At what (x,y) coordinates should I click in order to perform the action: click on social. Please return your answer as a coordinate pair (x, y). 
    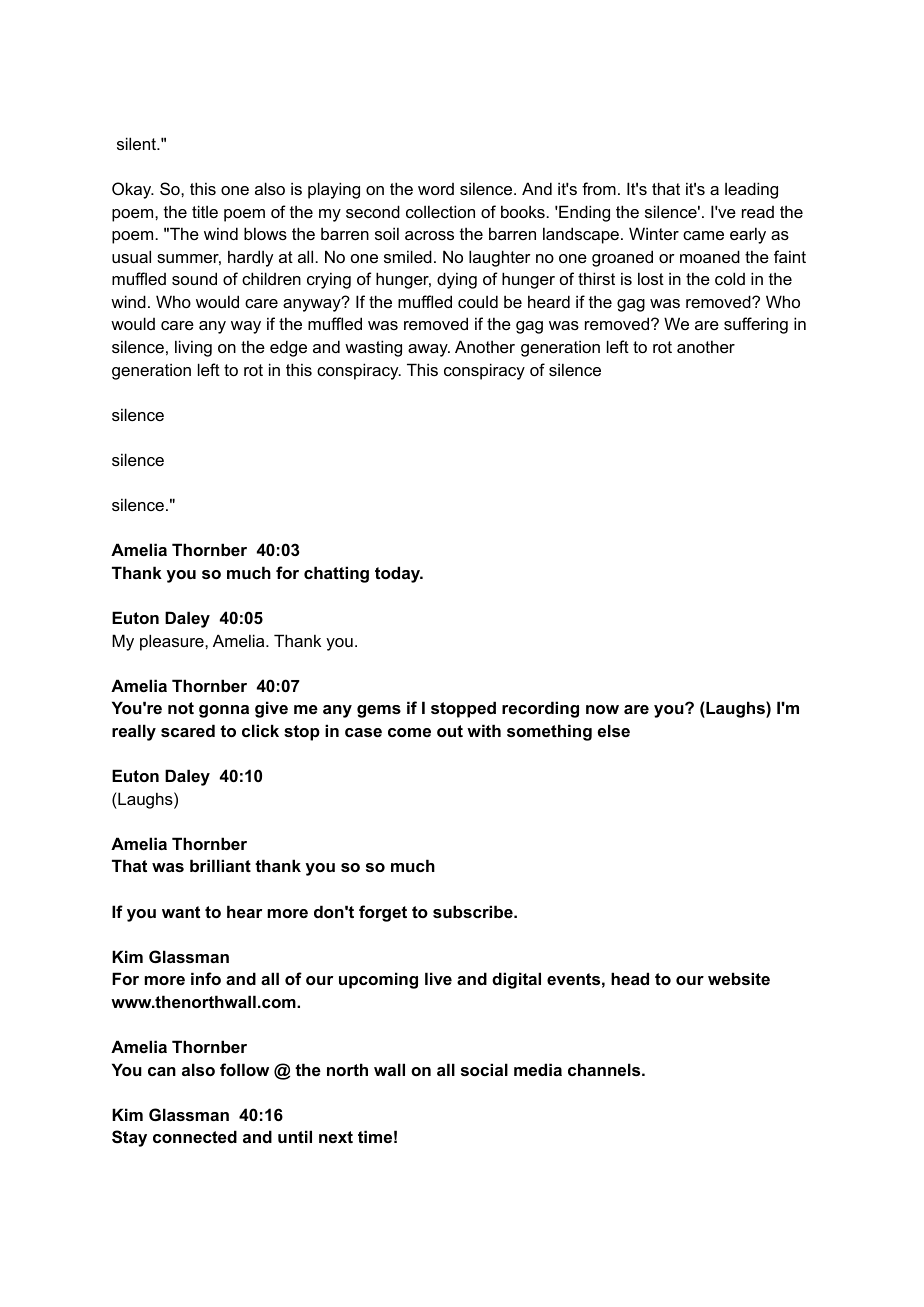
    Looking at the image, I should click on (484, 1069).
